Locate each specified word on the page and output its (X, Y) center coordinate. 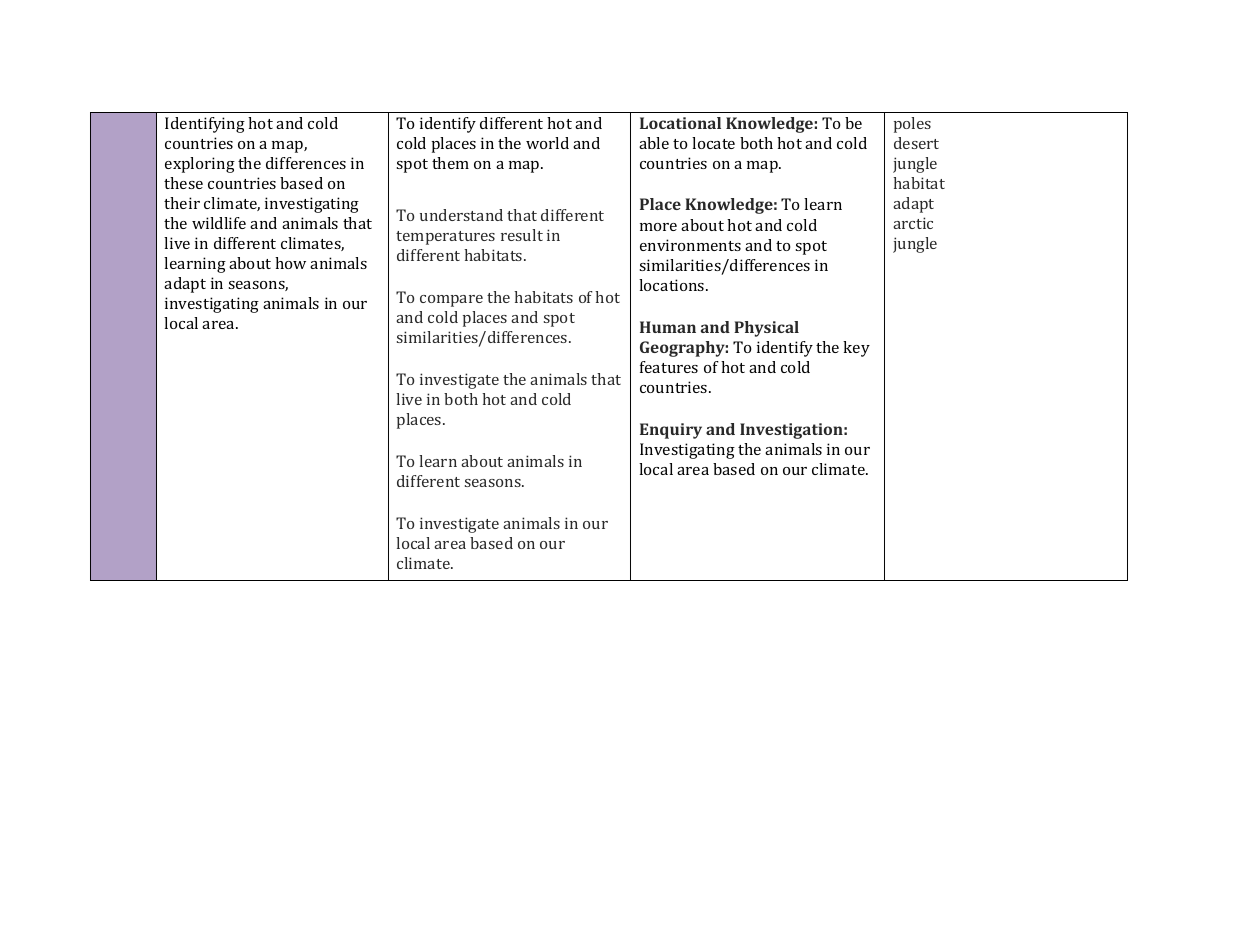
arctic (913, 223)
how (290, 263)
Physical (766, 329)
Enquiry (671, 431)
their (182, 203)
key (856, 349)
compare (451, 301)
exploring (200, 165)
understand (461, 215)
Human (668, 327)
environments (690, 245)
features (669, 367)
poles (912, 125)
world (547, 143)
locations (673, 285)
